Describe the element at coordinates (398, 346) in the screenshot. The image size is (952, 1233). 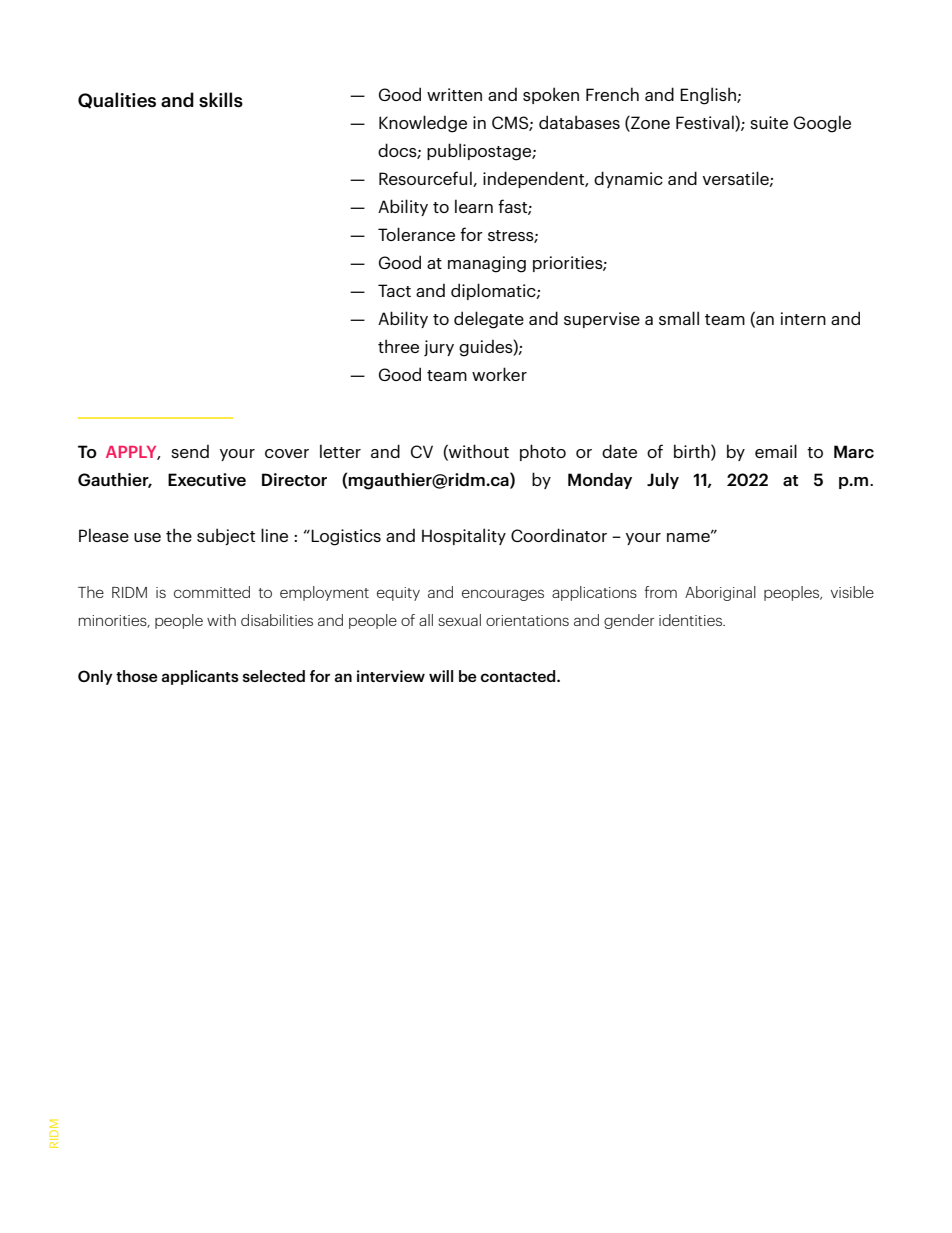
I see `three` at that location.
